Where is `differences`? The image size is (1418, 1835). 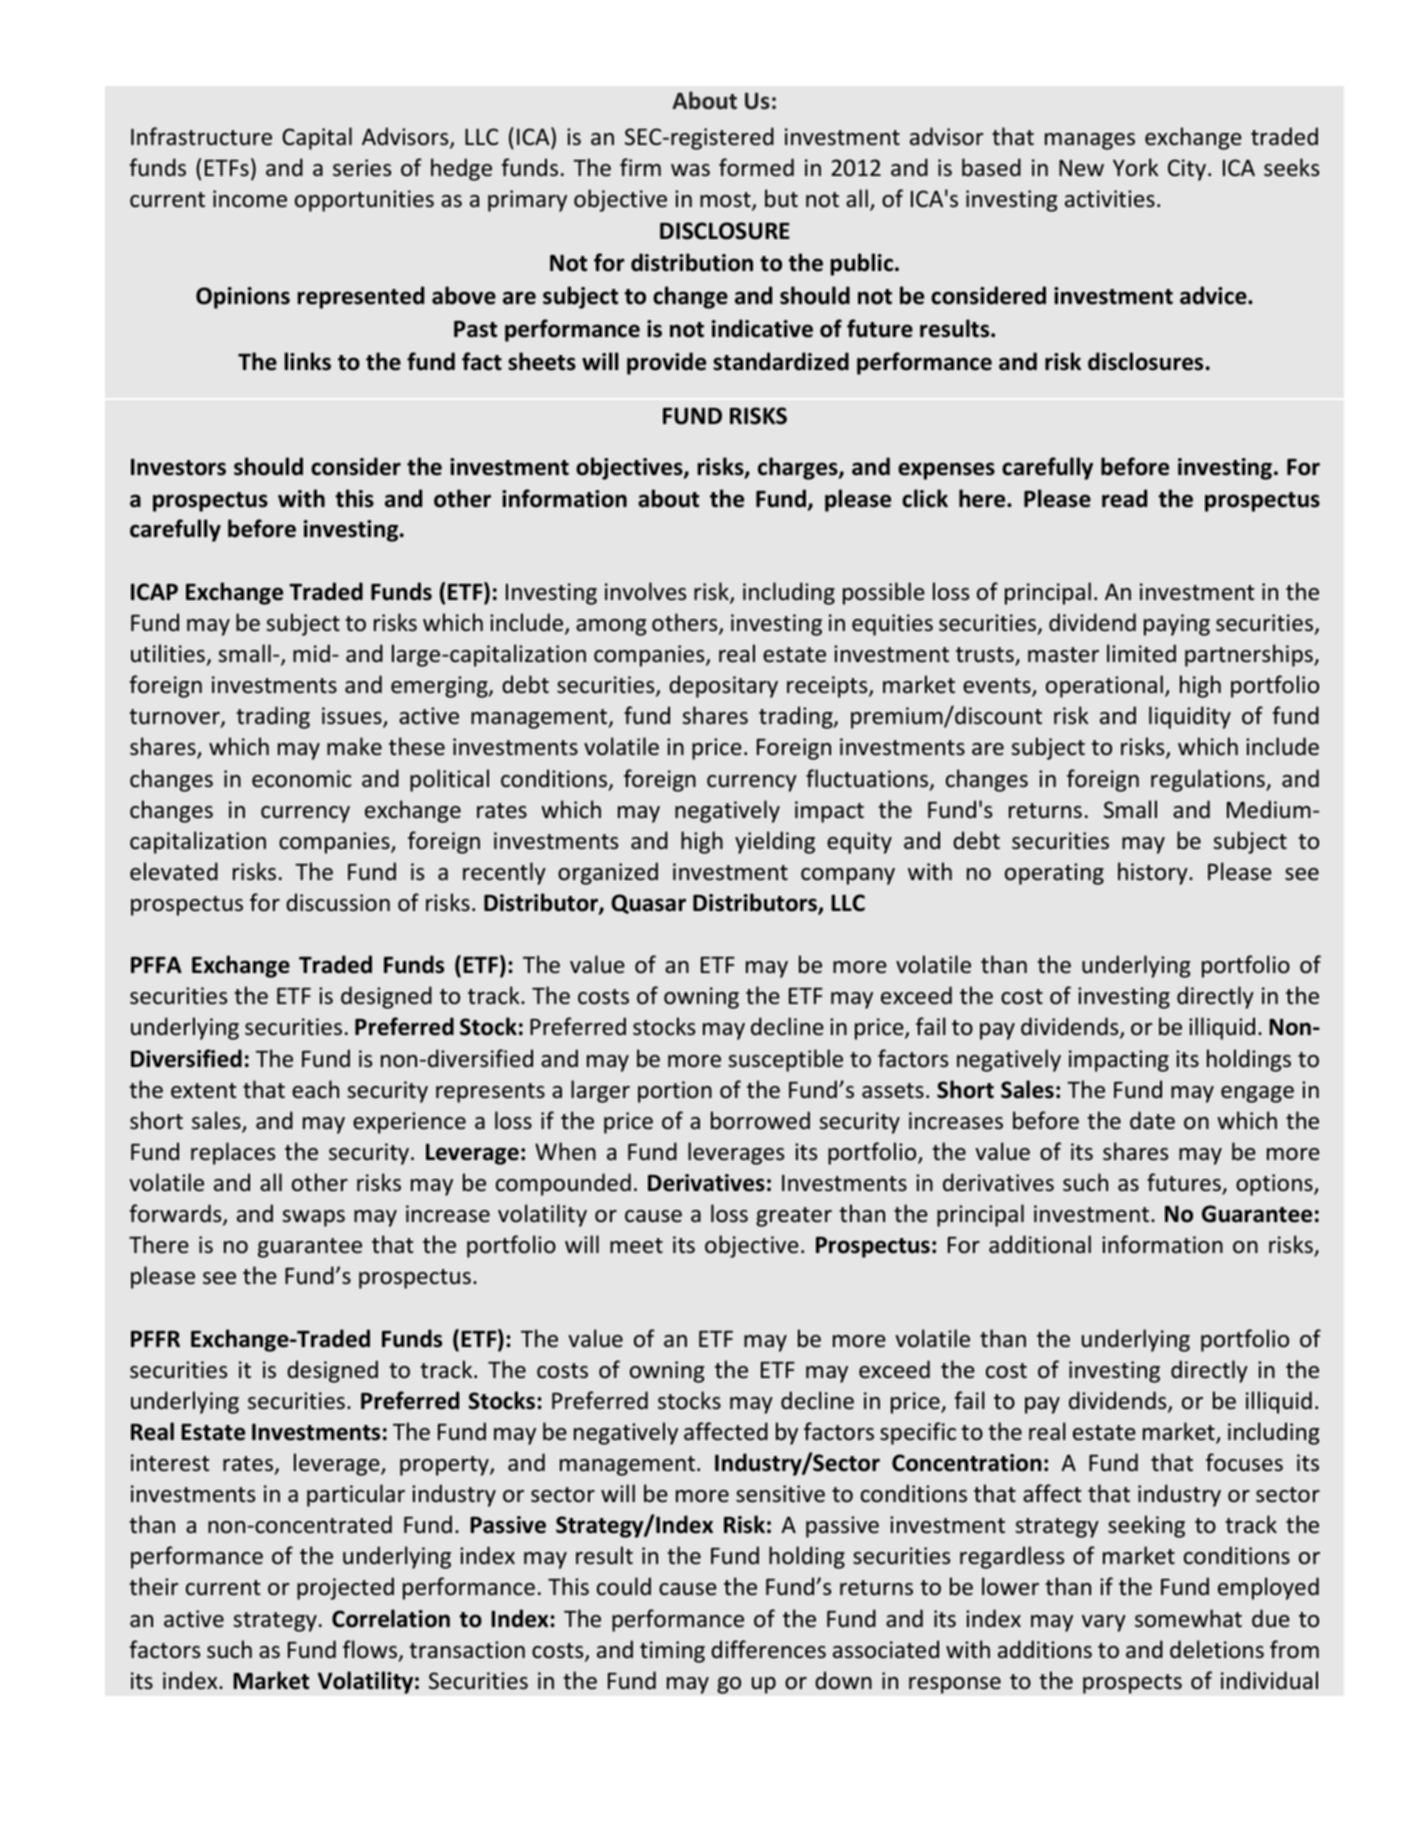 differences is located at coordinates (768, 1649).
